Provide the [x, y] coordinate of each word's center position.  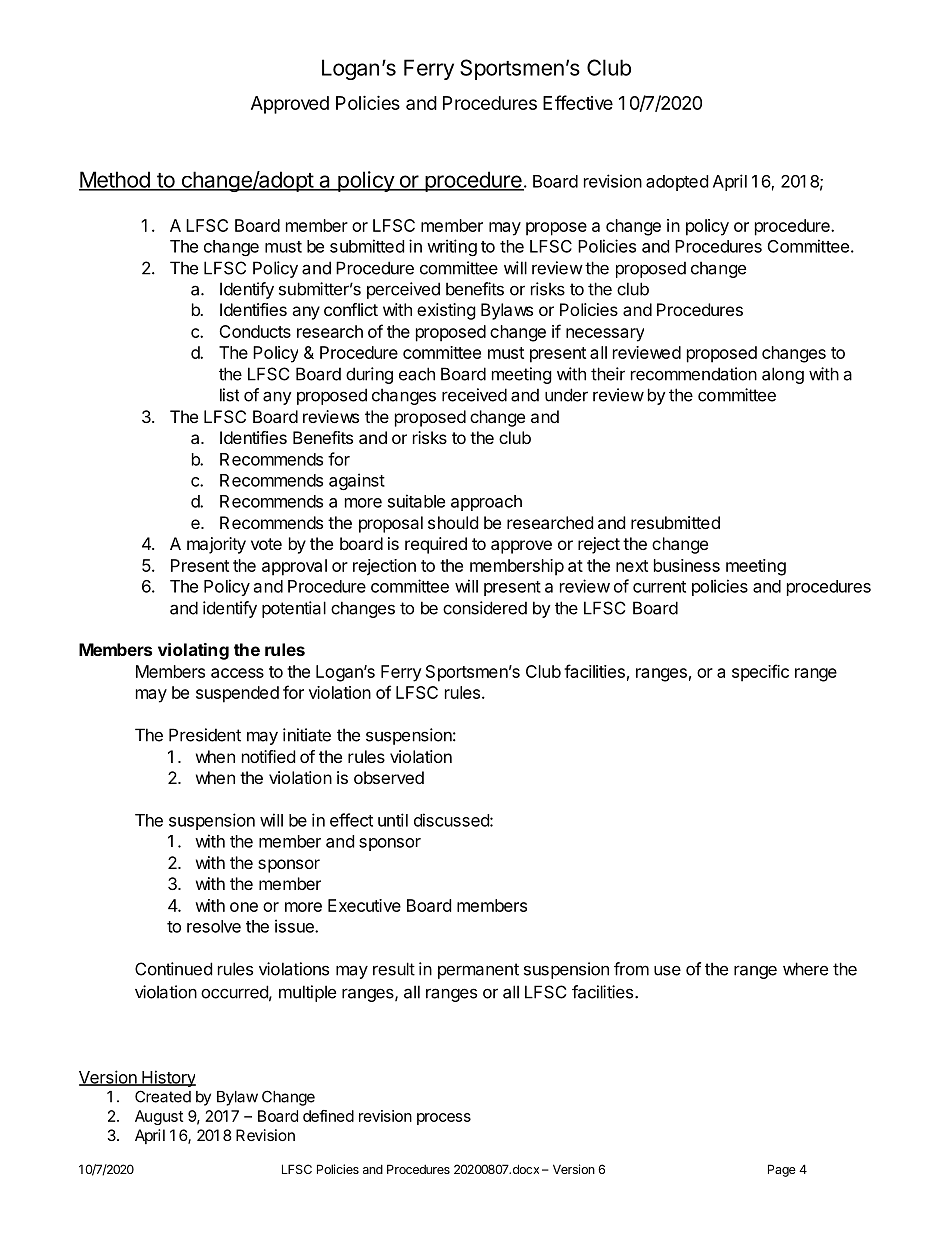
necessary [605, 335]
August [159, 1117]
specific [760, 673]
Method [115, 180]
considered [485, 608]
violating [193, 651]
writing [452, 247]
